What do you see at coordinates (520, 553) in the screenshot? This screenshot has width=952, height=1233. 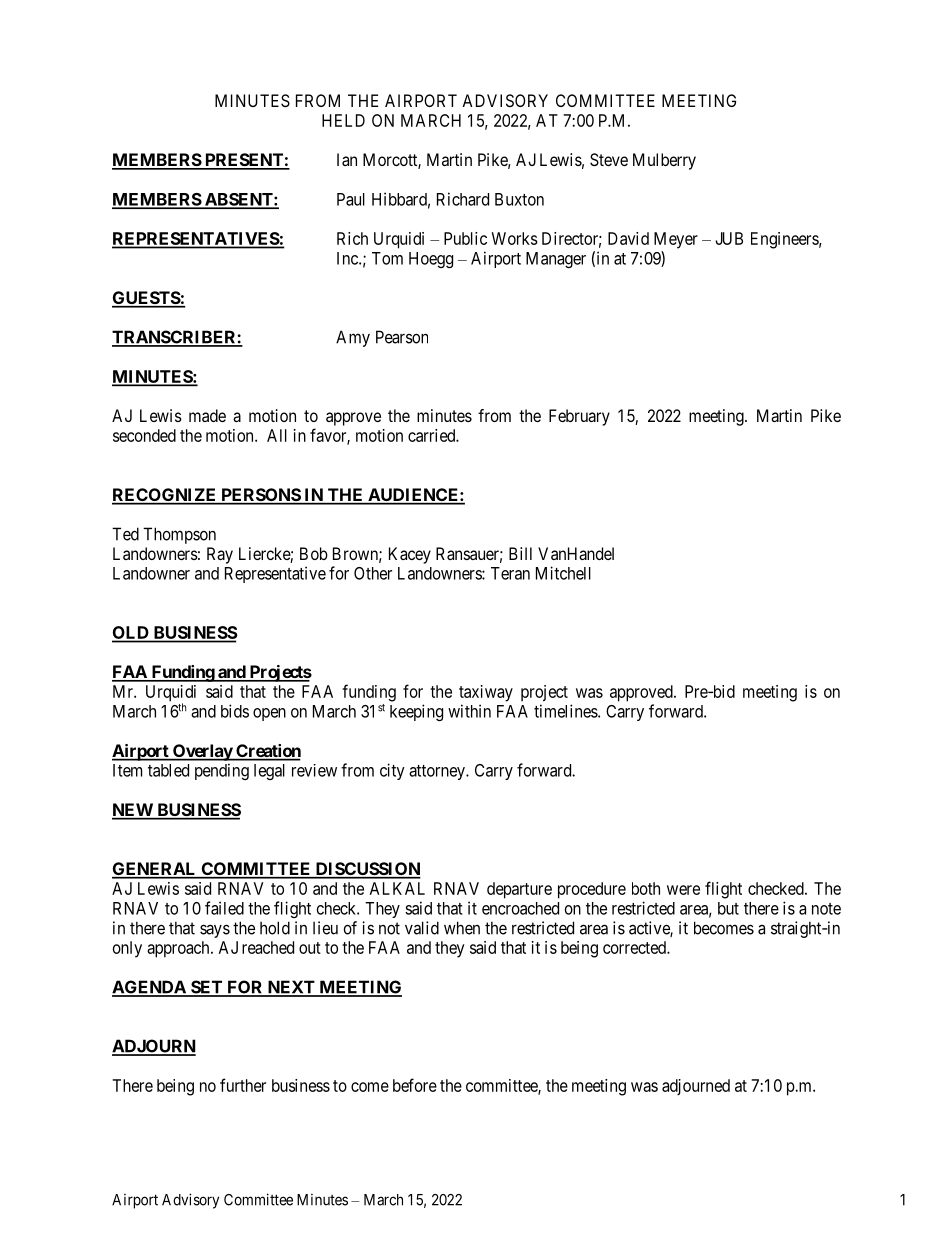 I see `Bill` at bounding box center [520, 553].
